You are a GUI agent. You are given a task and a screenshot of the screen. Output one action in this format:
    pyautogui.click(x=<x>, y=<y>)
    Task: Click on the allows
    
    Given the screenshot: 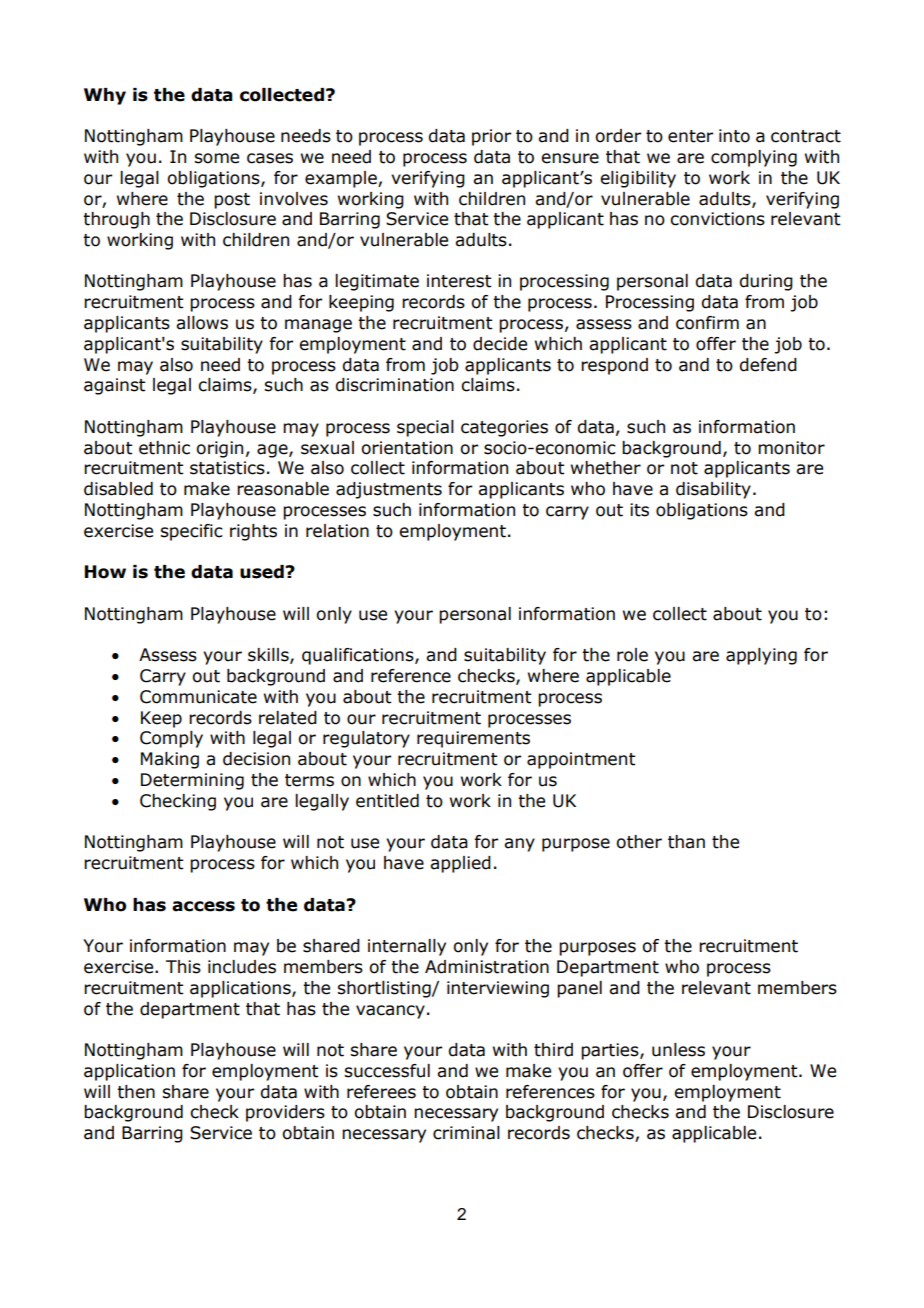 What is the action you would take?
    pyautogui.click(x=202, y=323)
